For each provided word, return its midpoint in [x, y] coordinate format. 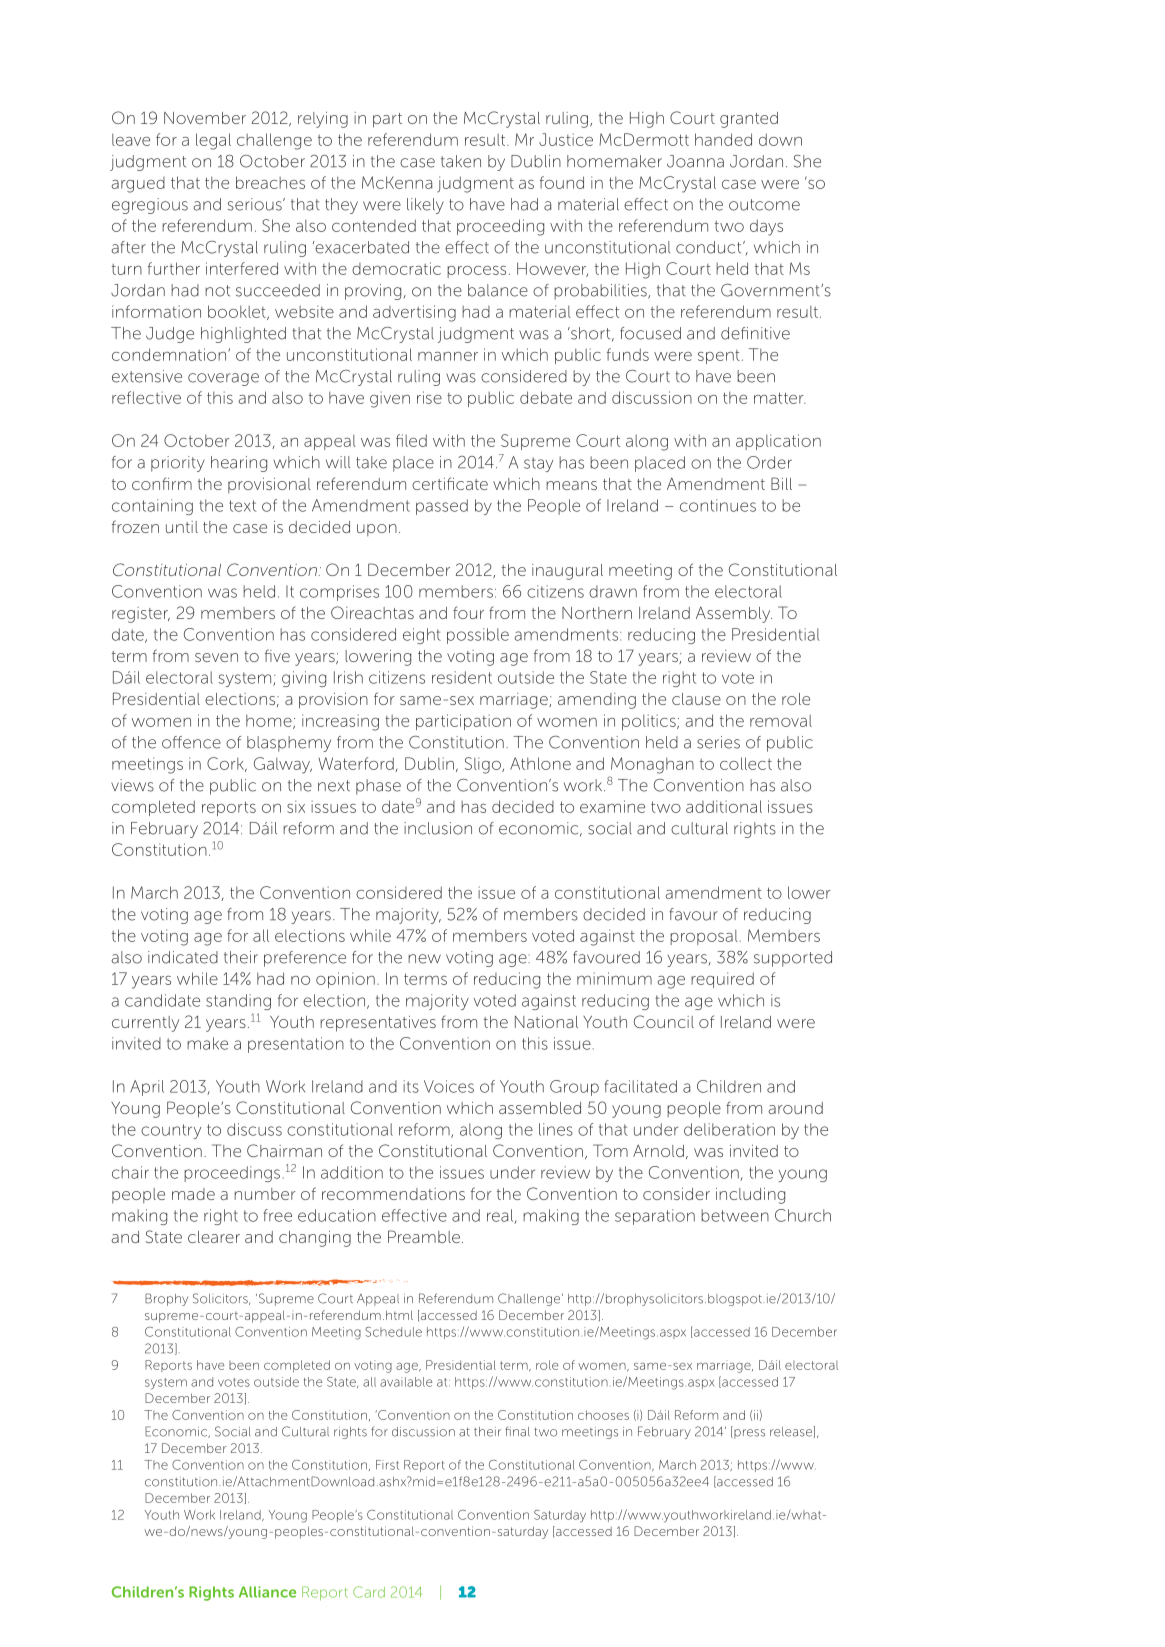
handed [723, 139]
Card [369, 1592]
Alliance [267, 1592]
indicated [183, 957]
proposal [705, 937]
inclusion [438, 828]
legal [213, 141]
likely [425, 206]
